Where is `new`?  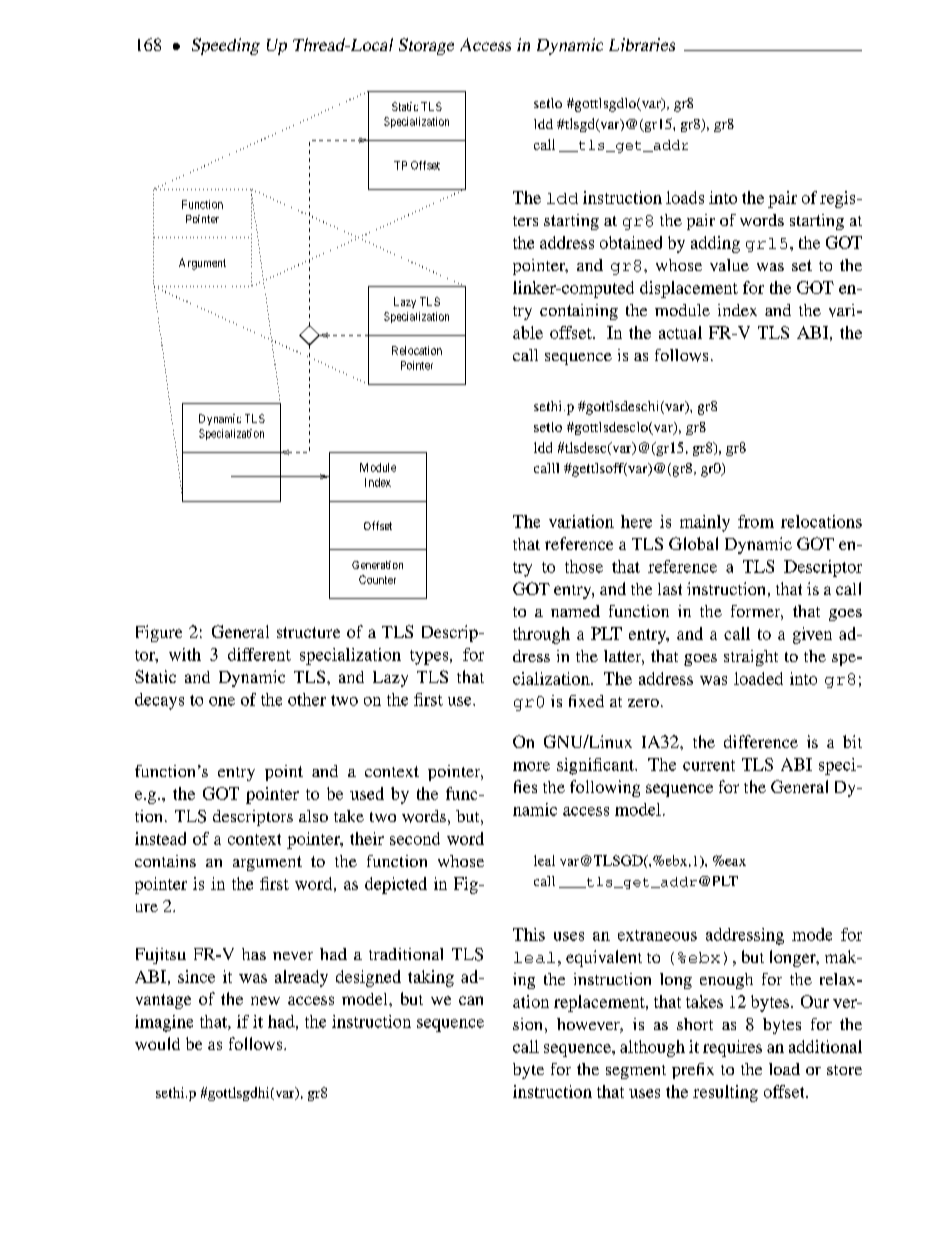 new is located at coordinates (265, 1000).
